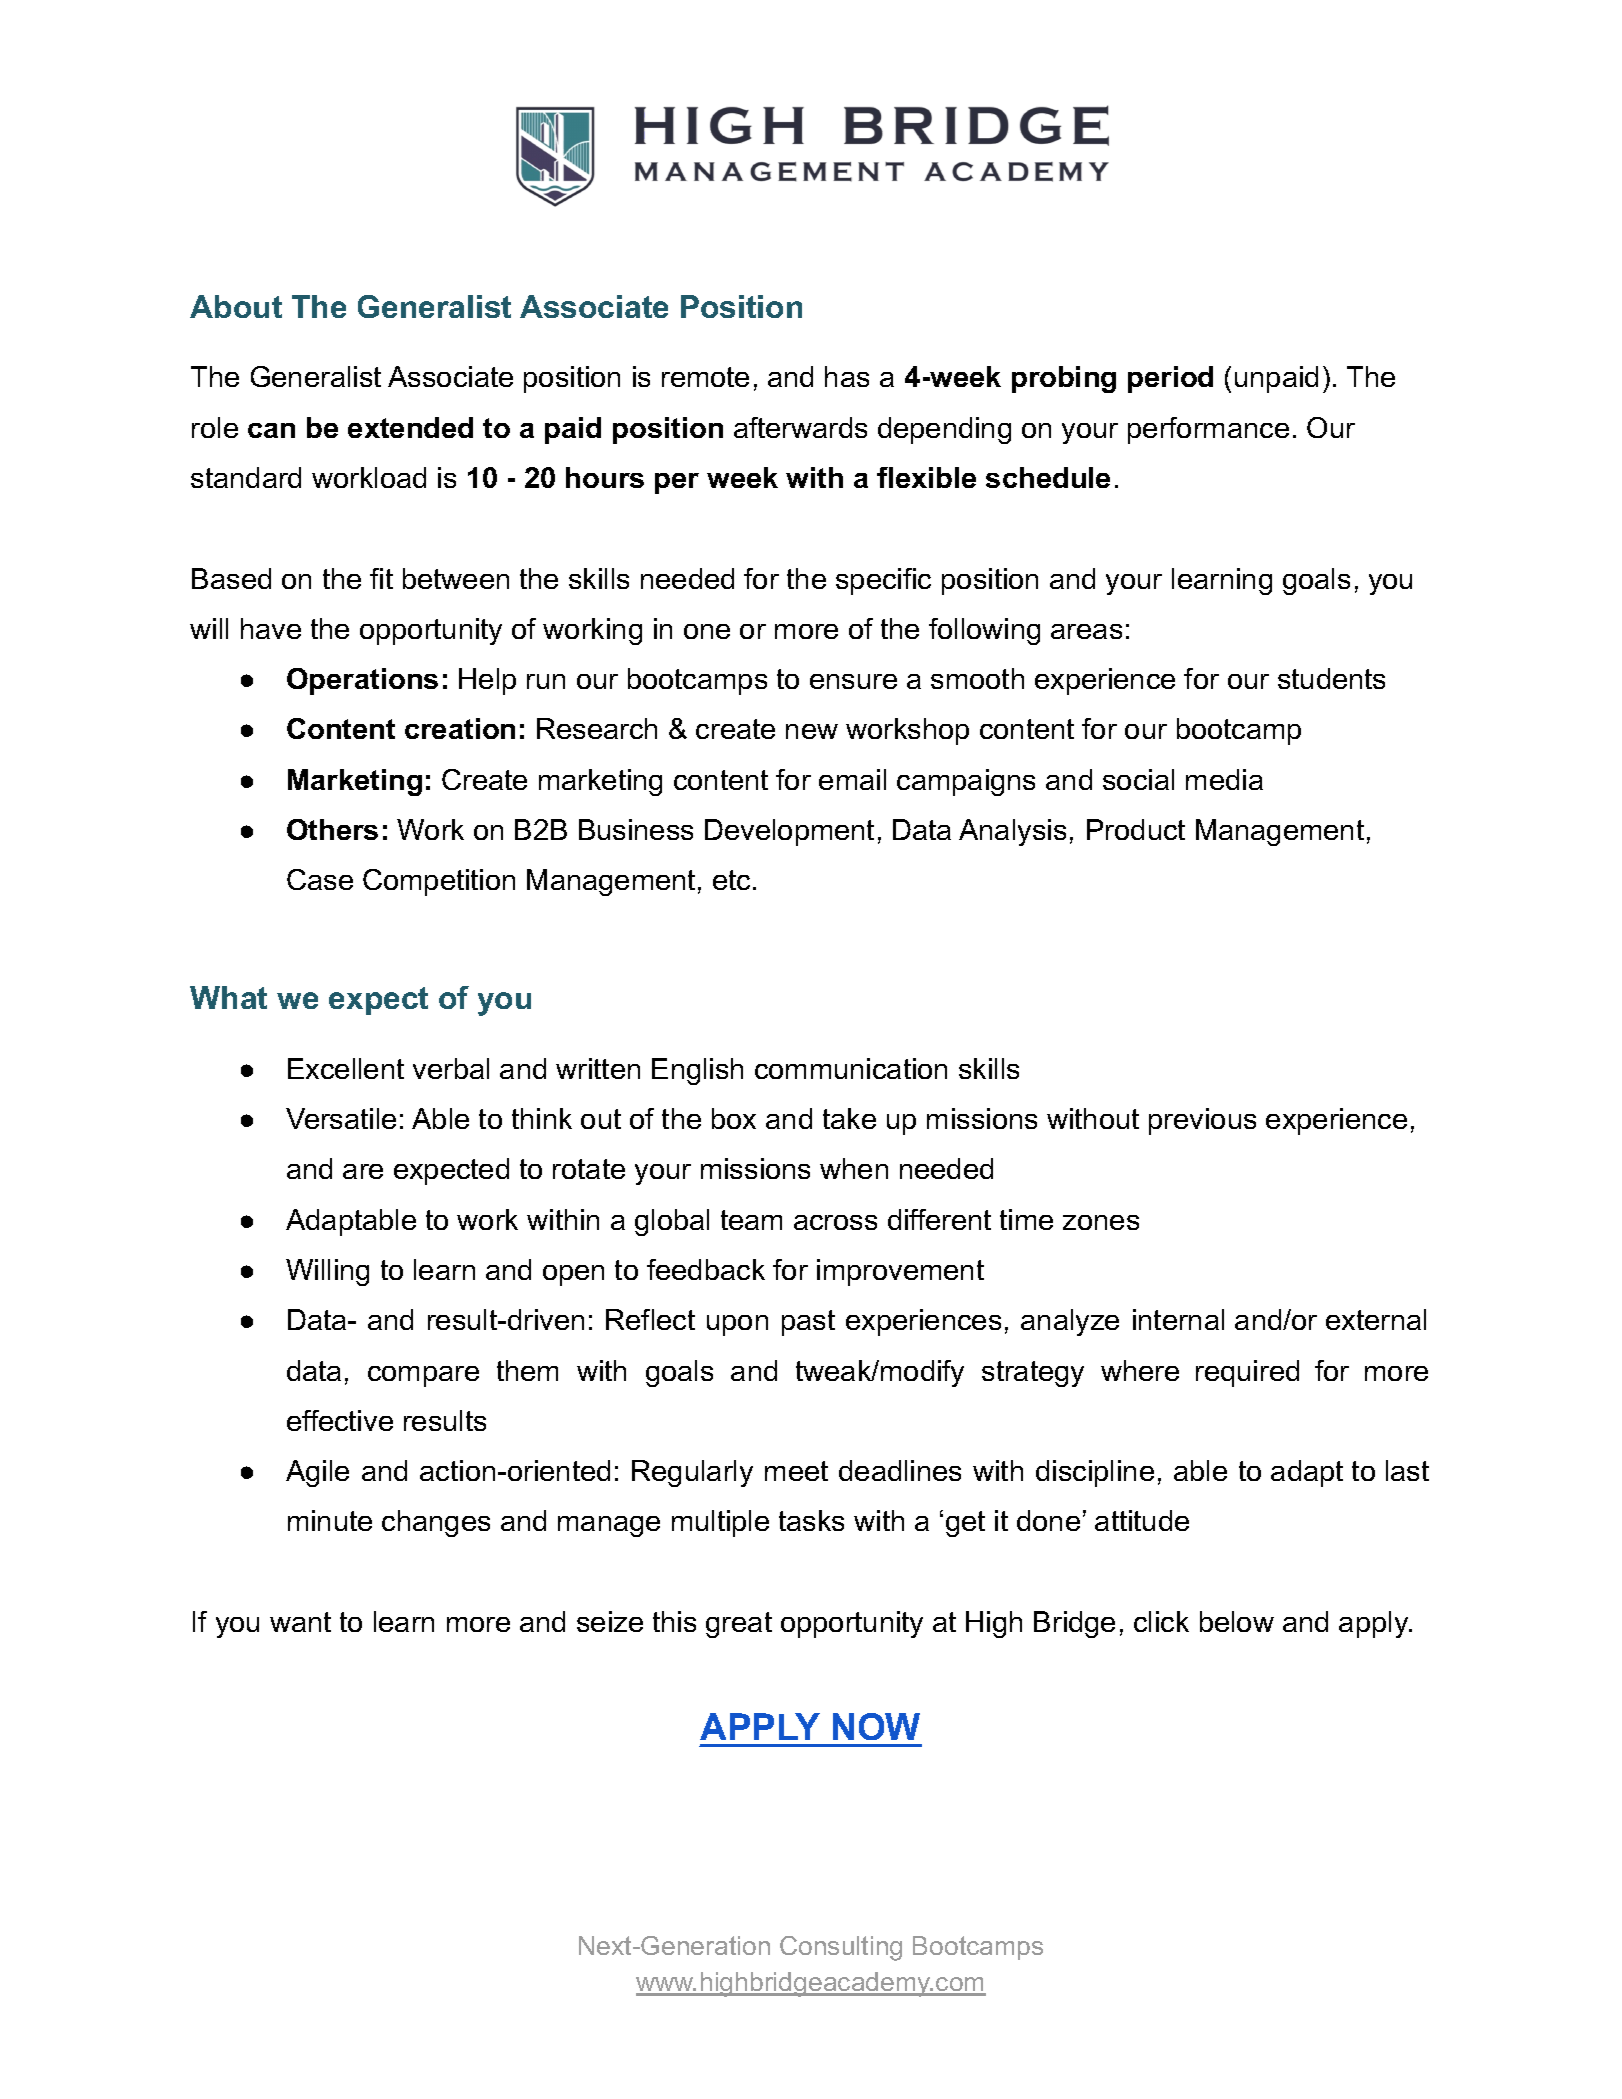 The image size is (1622, 2099). What do you see at coordinates (789, 832) in the page?
I see `Development` at bounding box center [789, 832].
